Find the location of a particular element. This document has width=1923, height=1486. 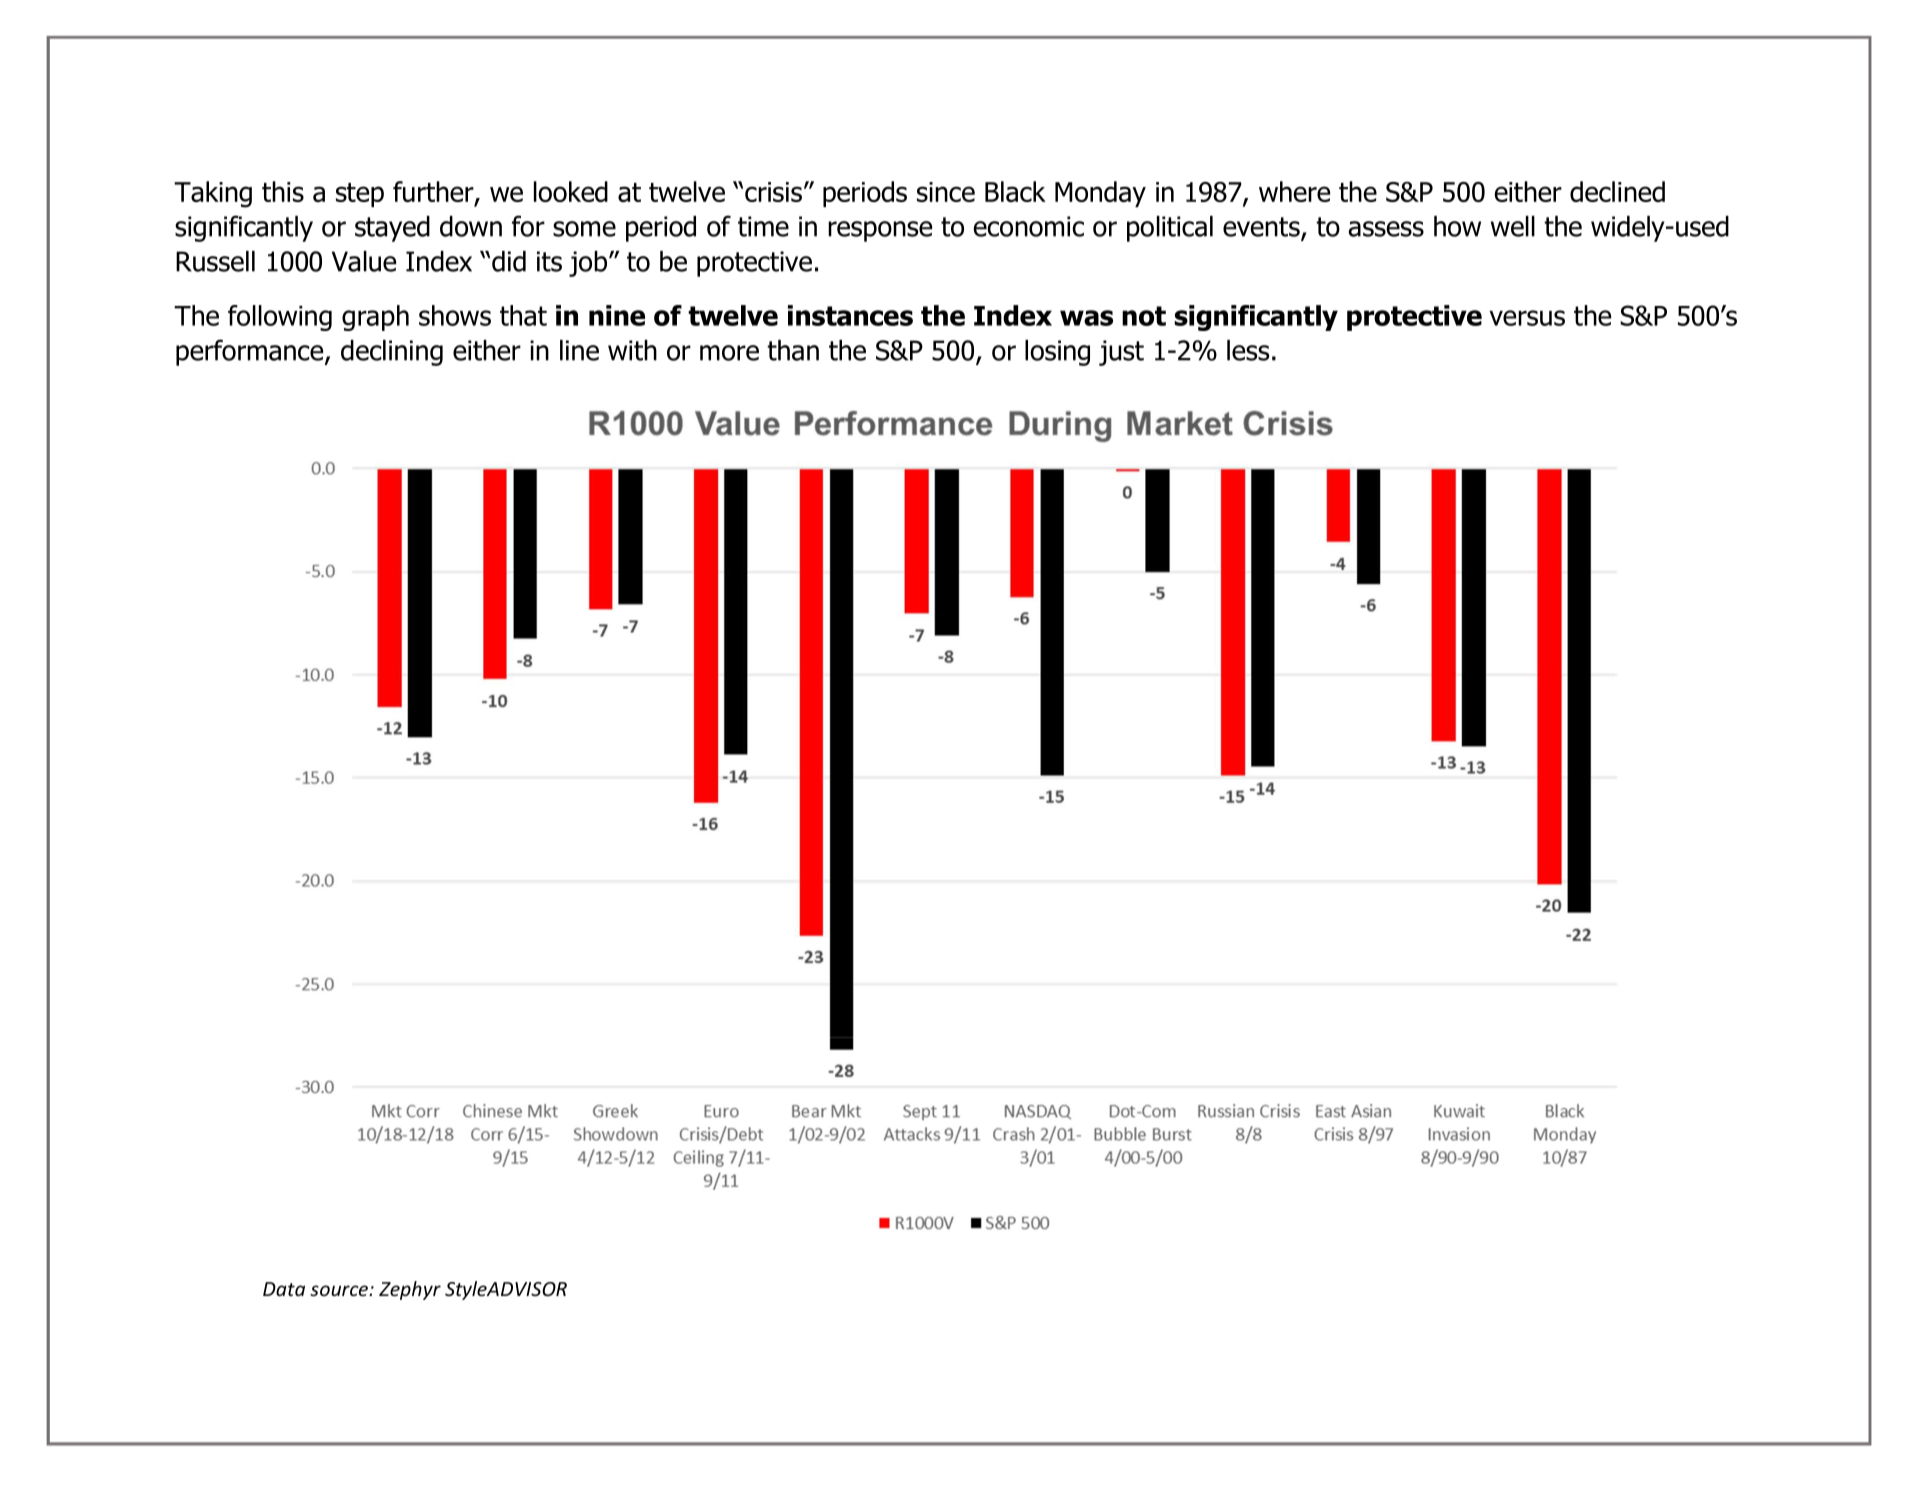

just is located at coordinates (1121, 353).
